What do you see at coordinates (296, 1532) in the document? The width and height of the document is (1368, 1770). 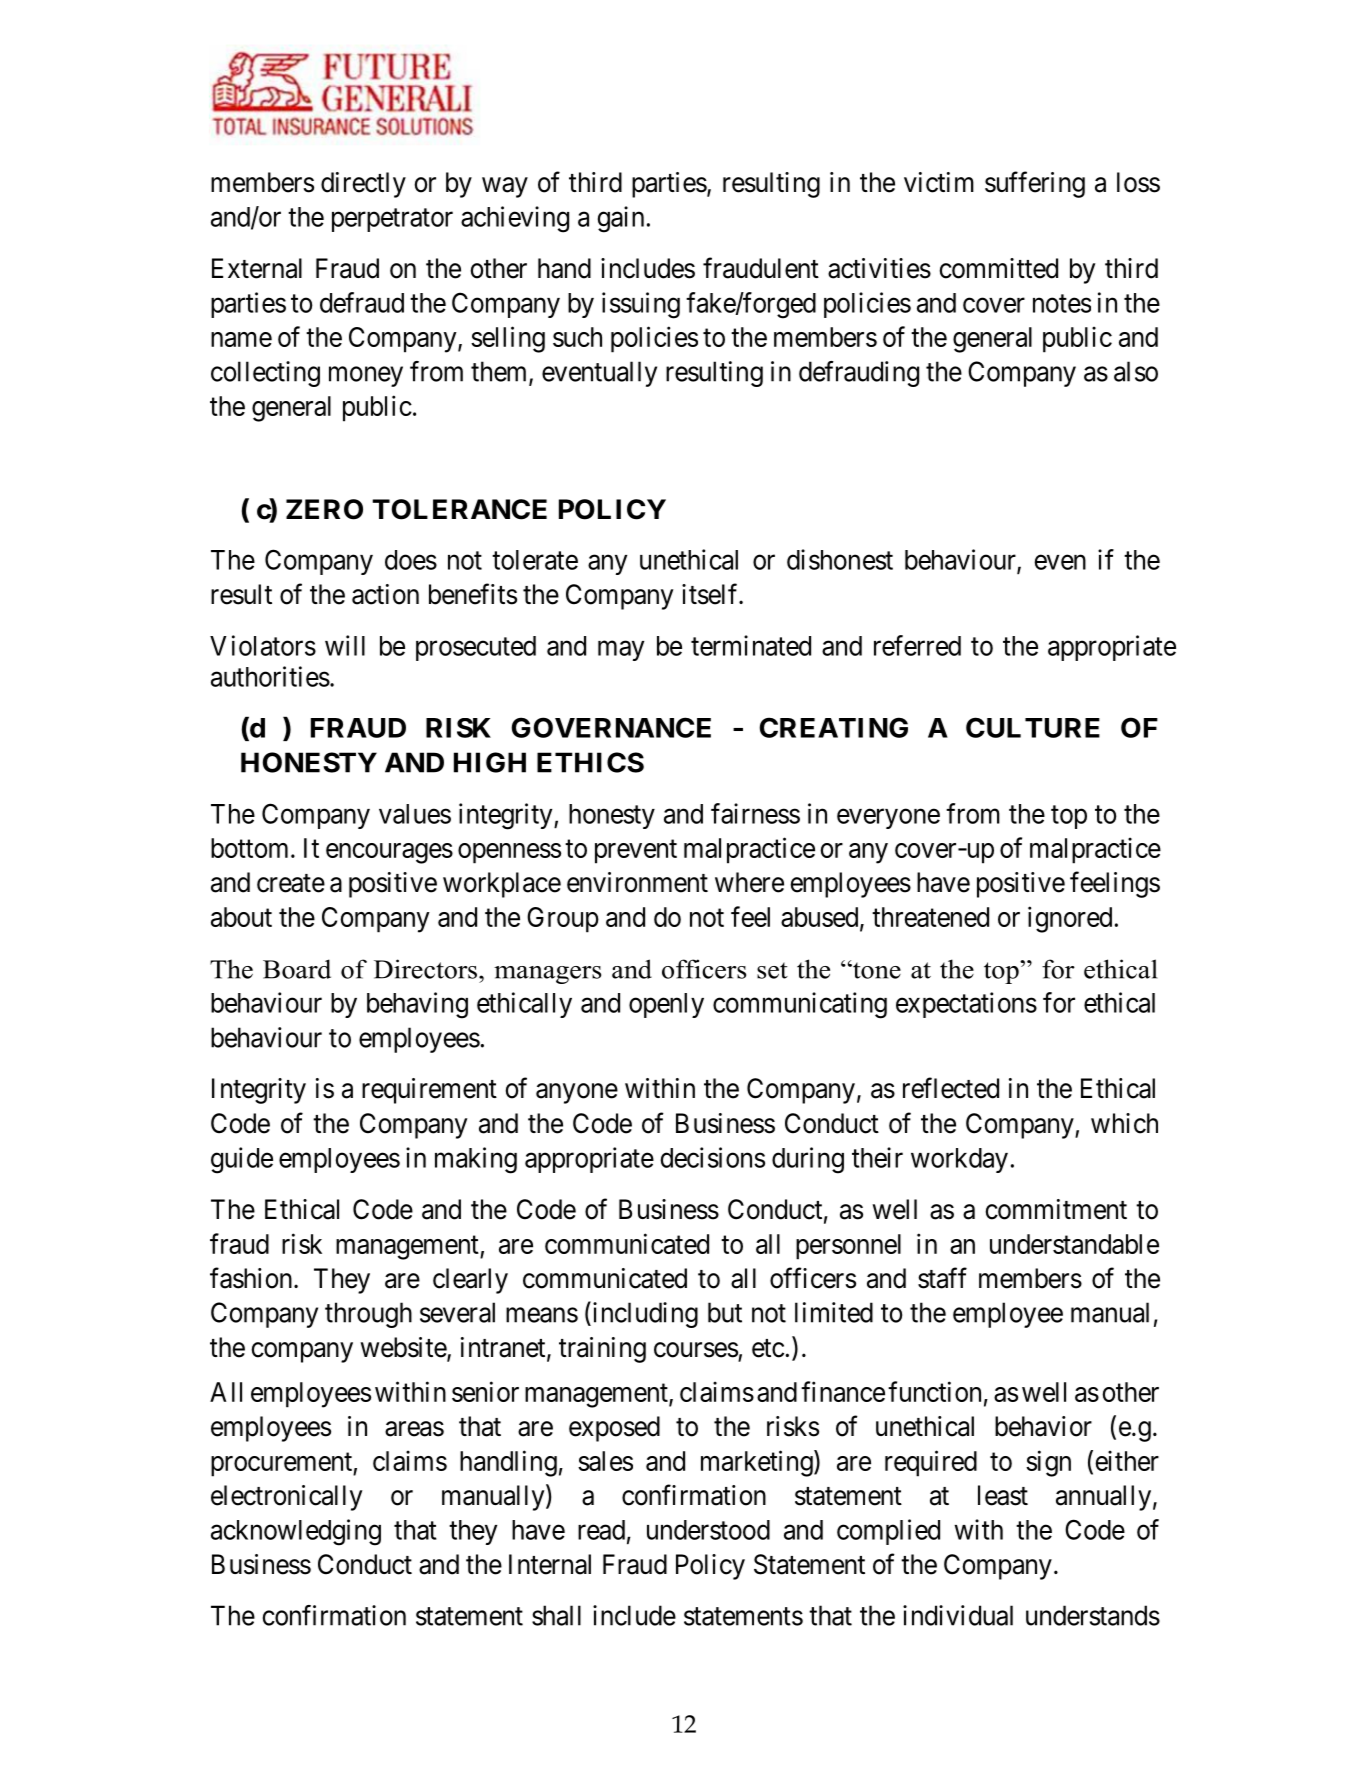 I see `acknowledging` at bounding box center [296, 1532].
